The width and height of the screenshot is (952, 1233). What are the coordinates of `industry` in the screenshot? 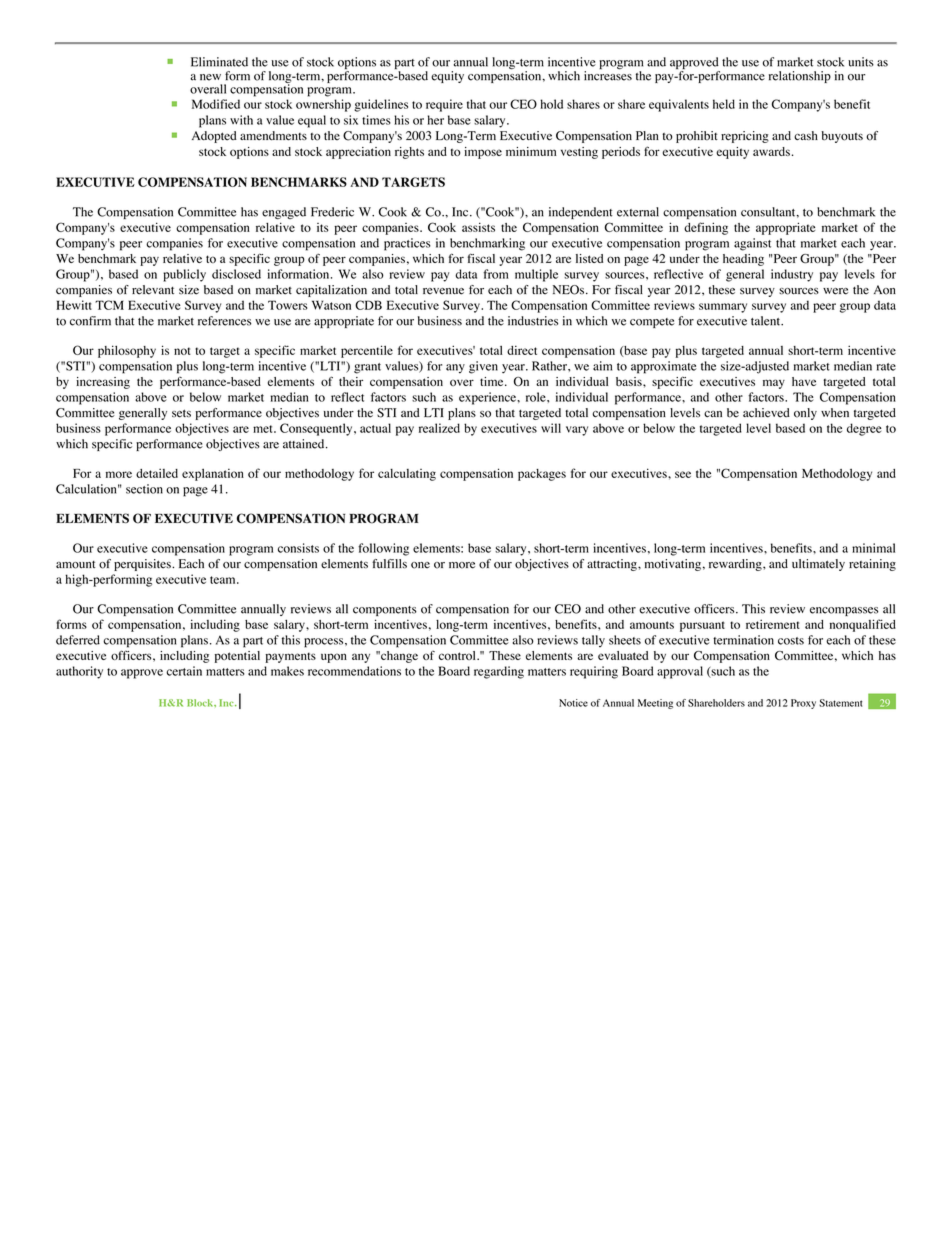 It's located at (792, 275).
